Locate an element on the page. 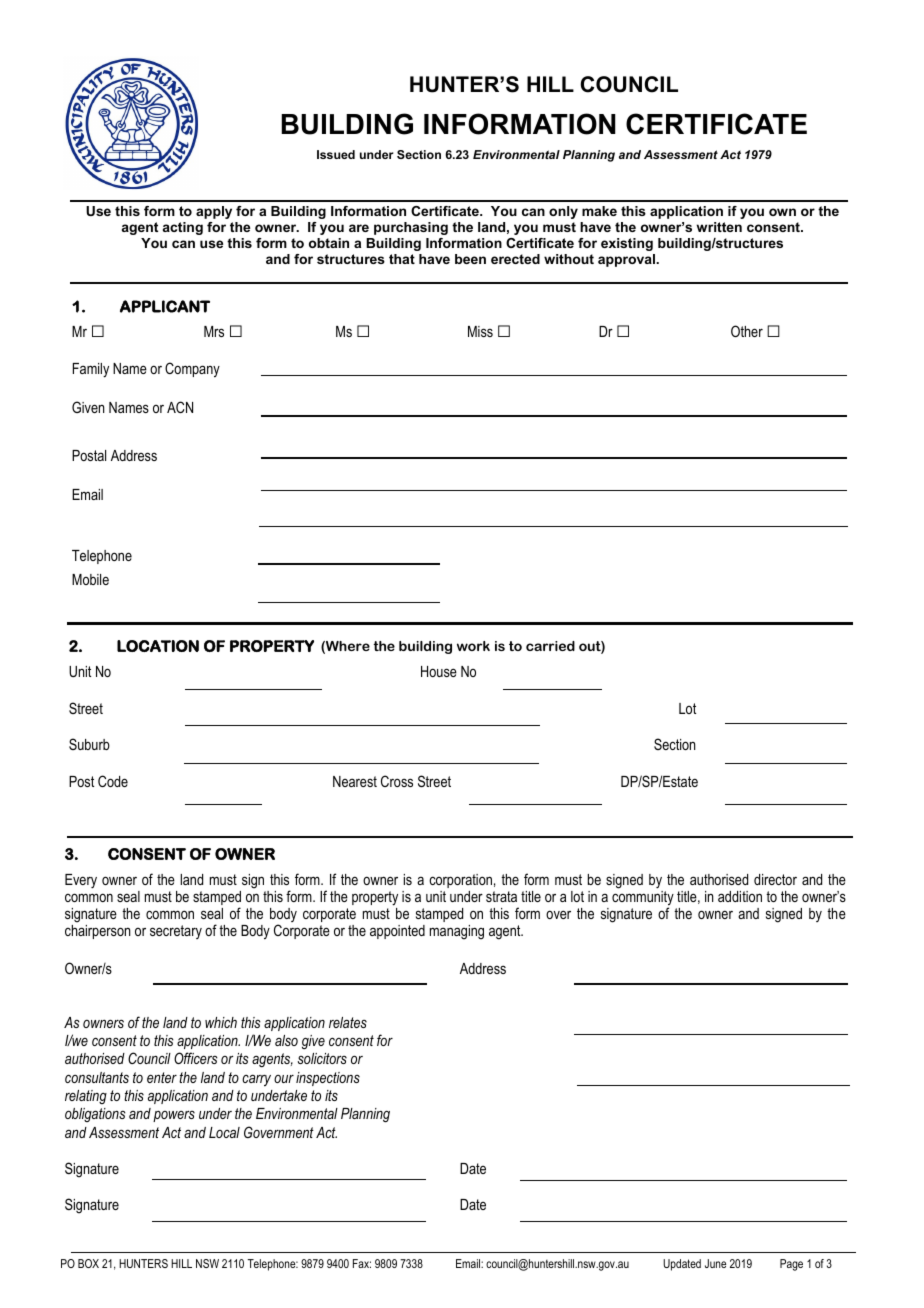 The height and width of the image is (1308, 924). work is located at coordinates (473, 646).
